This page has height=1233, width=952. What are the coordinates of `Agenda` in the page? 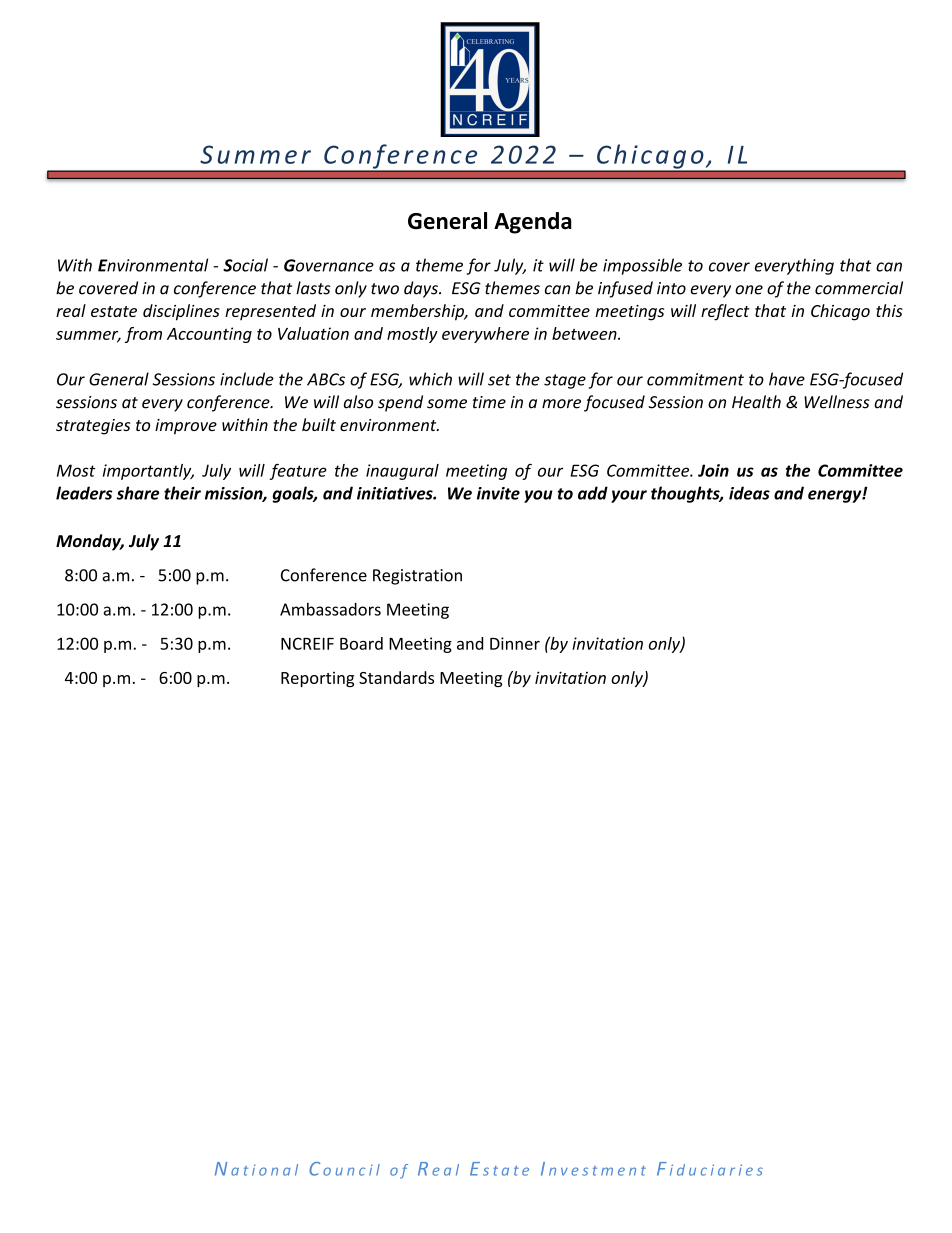 It's located at (533, 223).
